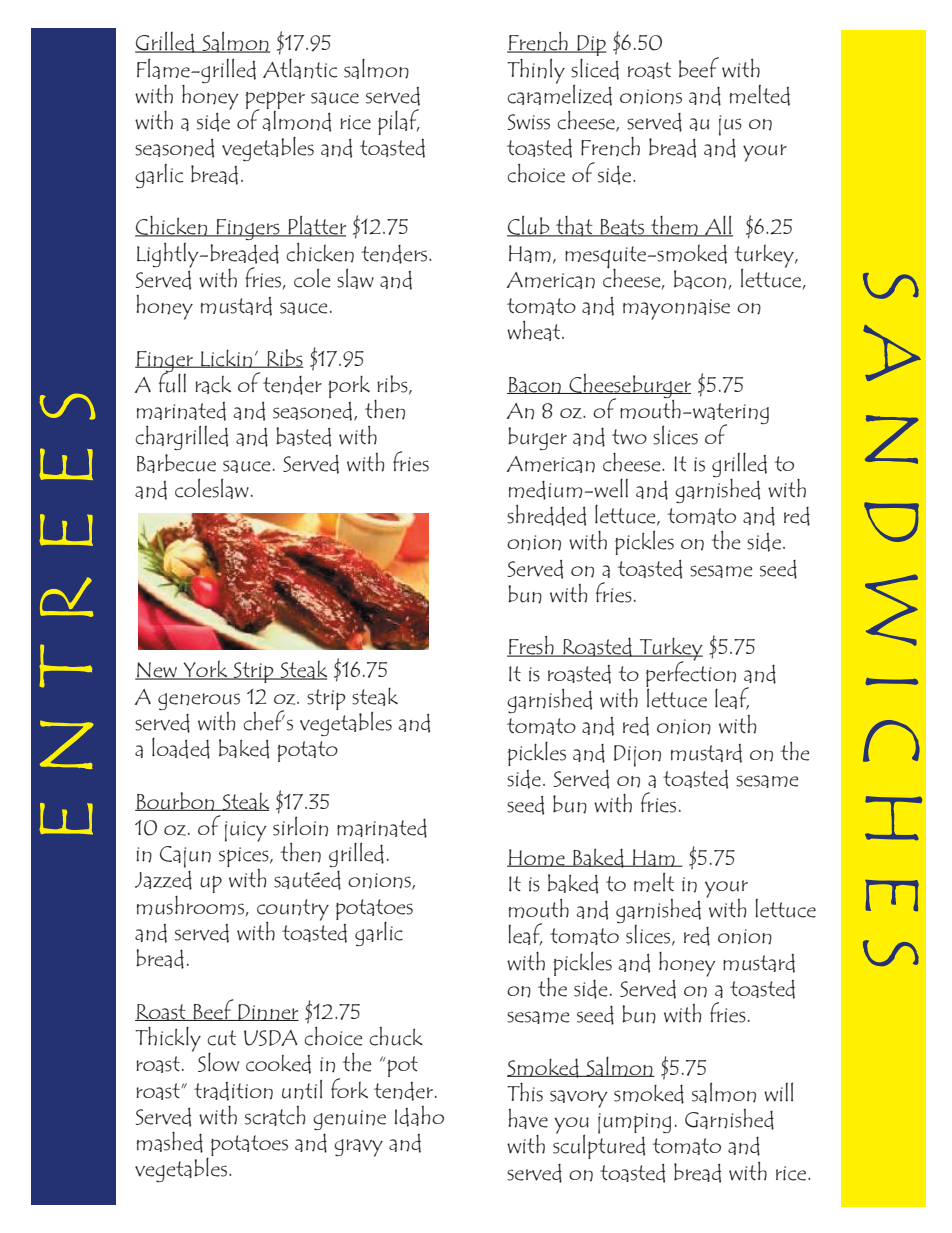 The height and width of the image is (1233, 952). Describe the element at coordinates (233, 1091) in the image. I see `tradition` at that location.
